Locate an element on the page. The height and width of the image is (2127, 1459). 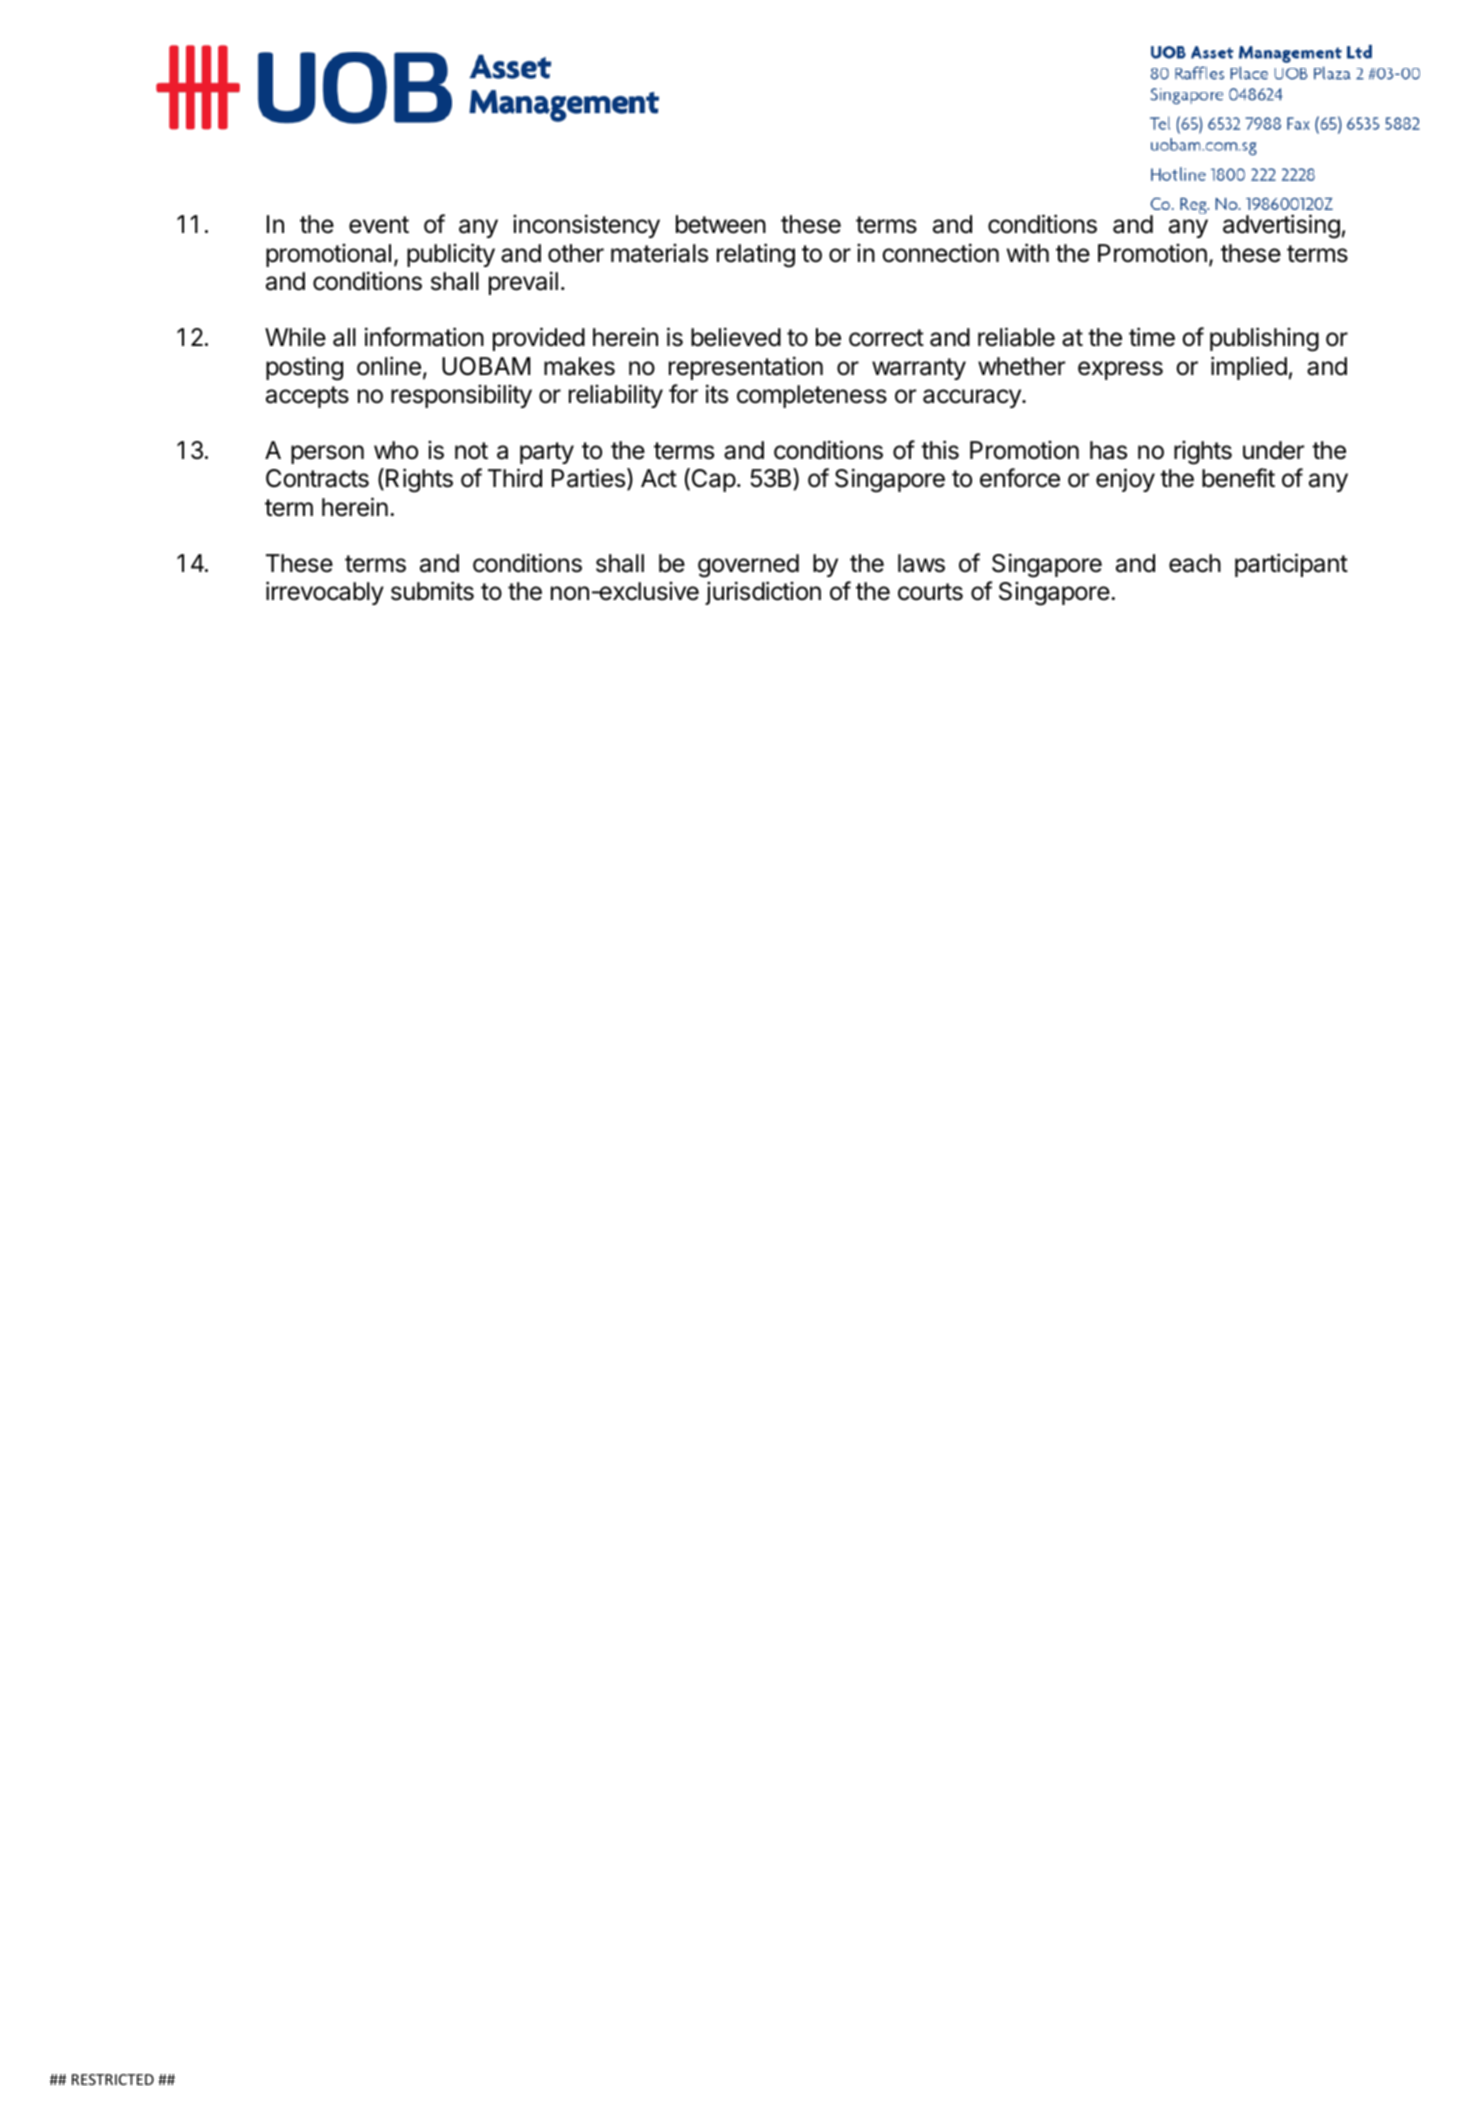
RESTRICTED is located at coordinates (113, 2079).
